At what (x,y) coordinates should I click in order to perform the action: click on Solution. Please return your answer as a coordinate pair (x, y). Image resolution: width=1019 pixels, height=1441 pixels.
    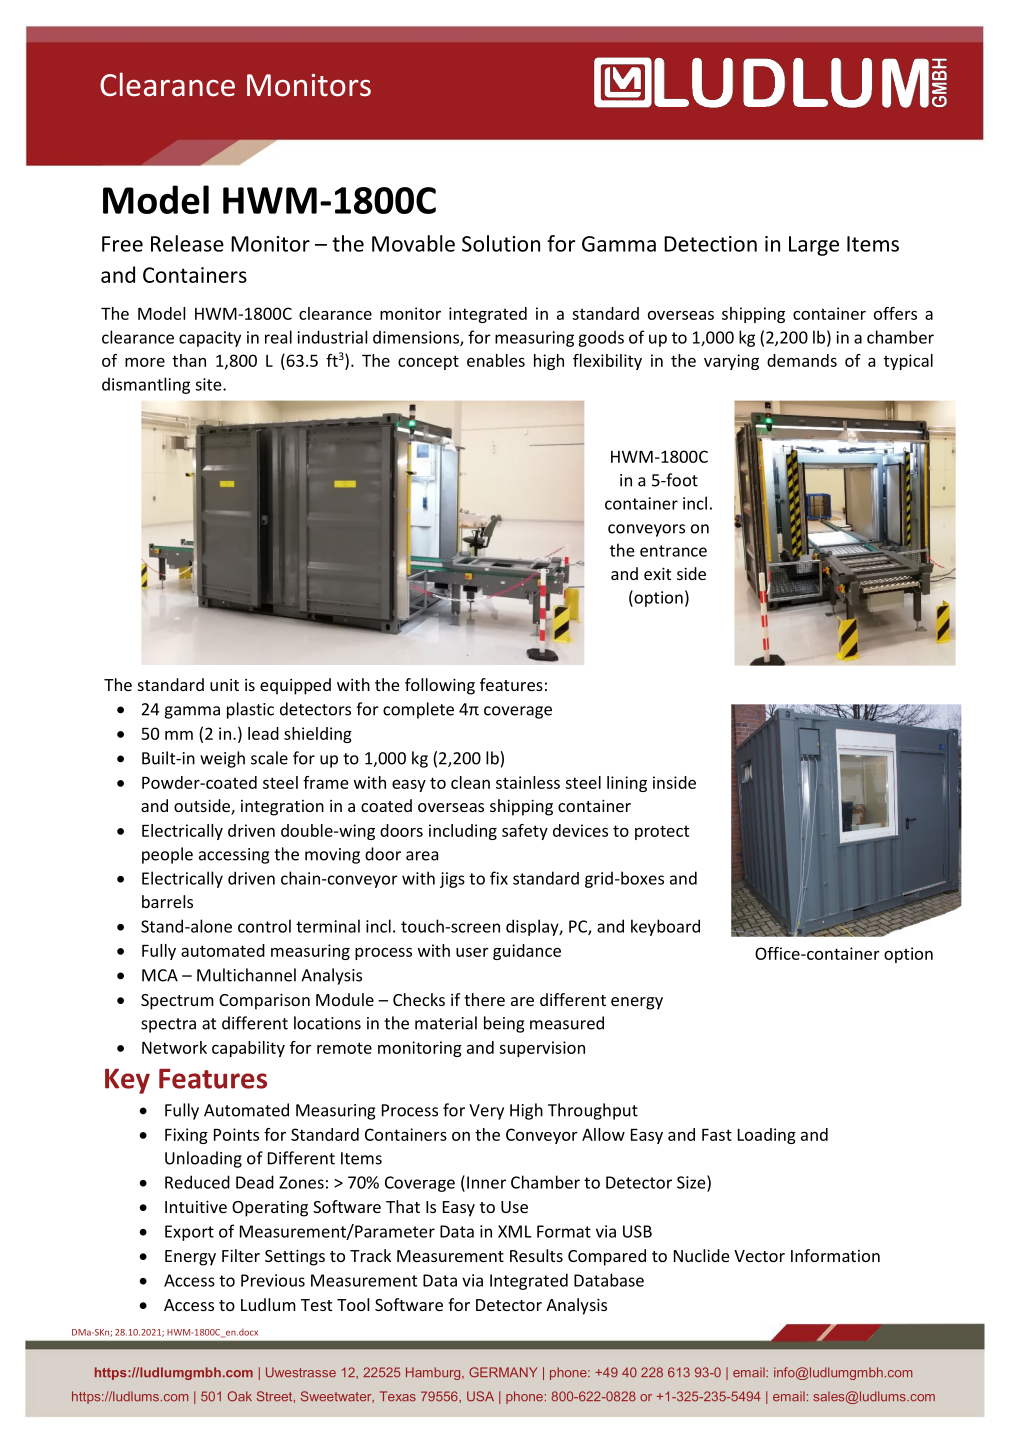
    Looking at the image, I should click on (501, 243).
